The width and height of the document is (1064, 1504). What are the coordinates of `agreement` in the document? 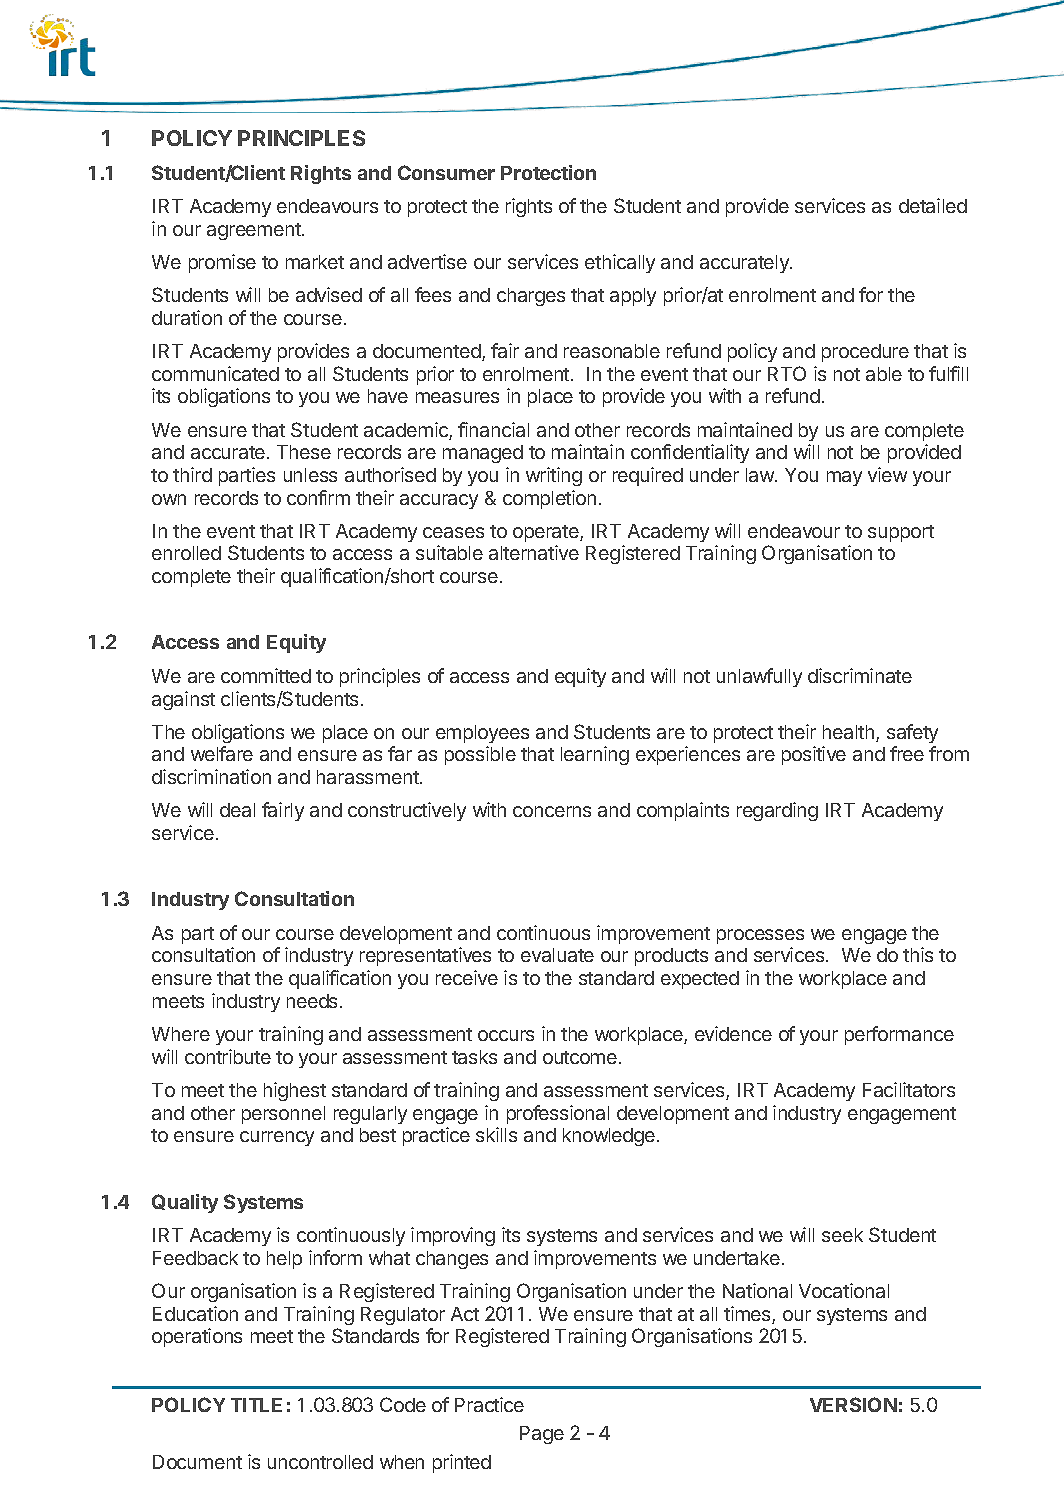 It's located at (255, 231).
